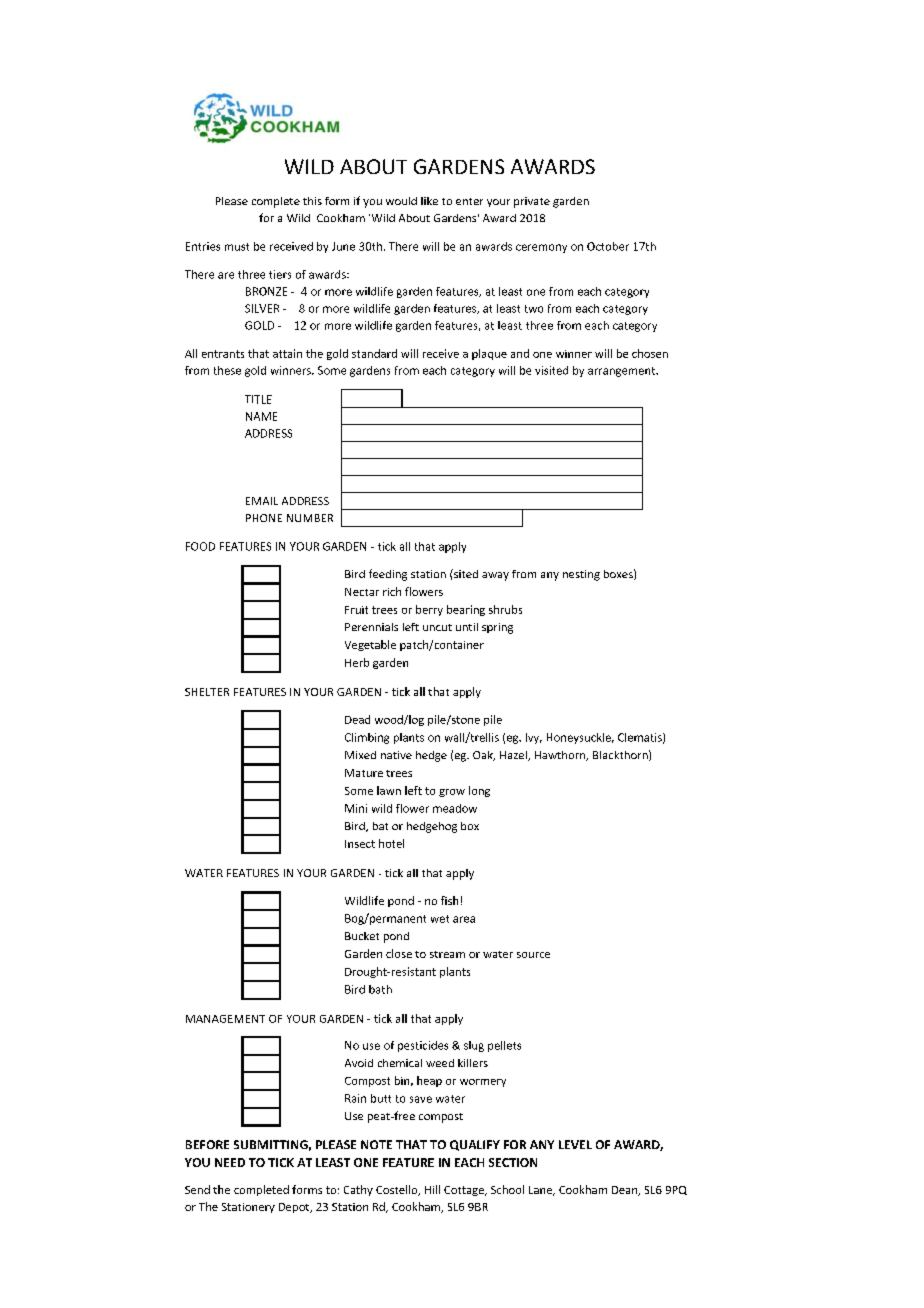 This image has height=1308, width=924. Describe the element at coordinates (396, 755) in the image. I see `native` at that location.
